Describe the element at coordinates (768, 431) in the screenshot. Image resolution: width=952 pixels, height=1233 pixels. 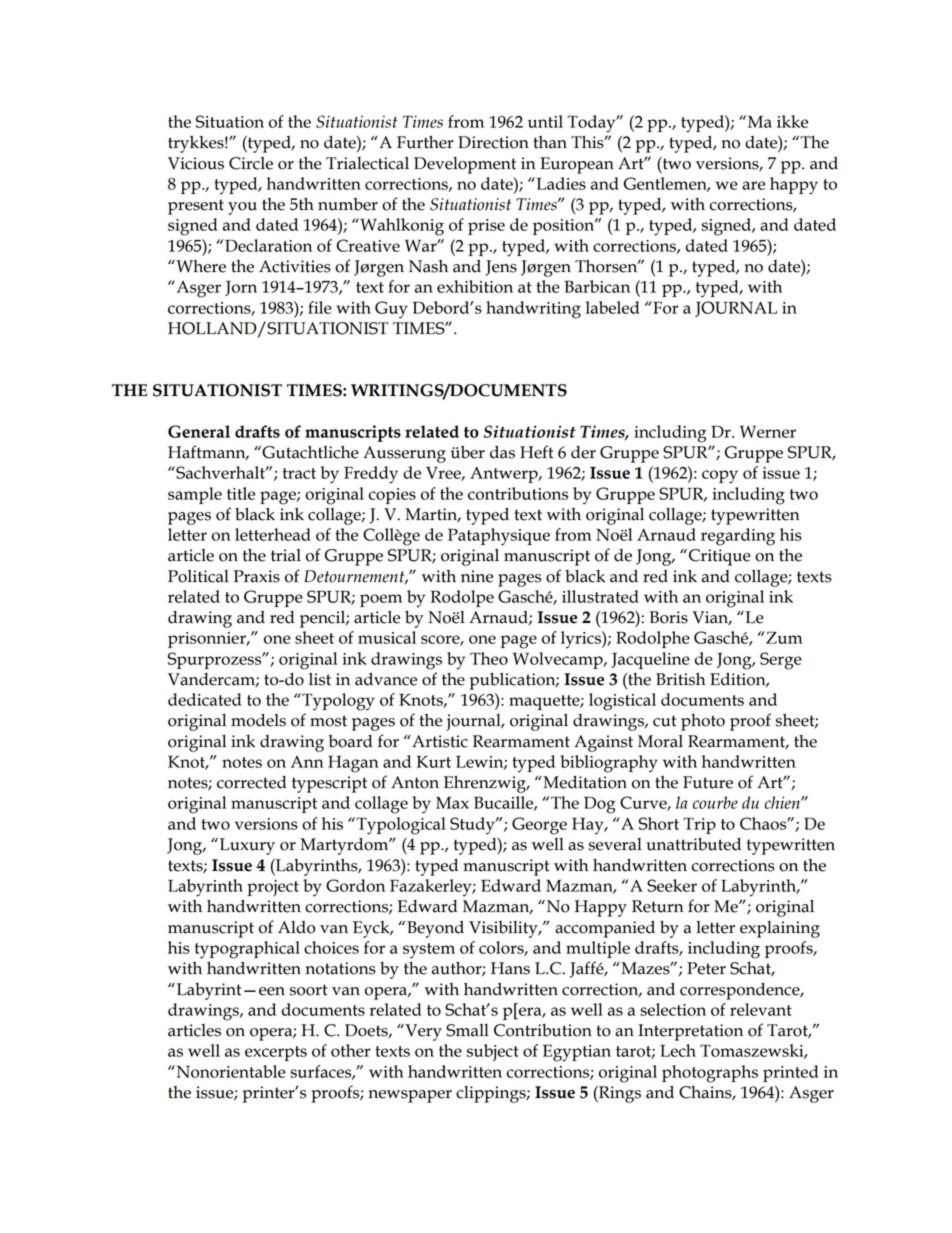
I see `Werner` at that location.
